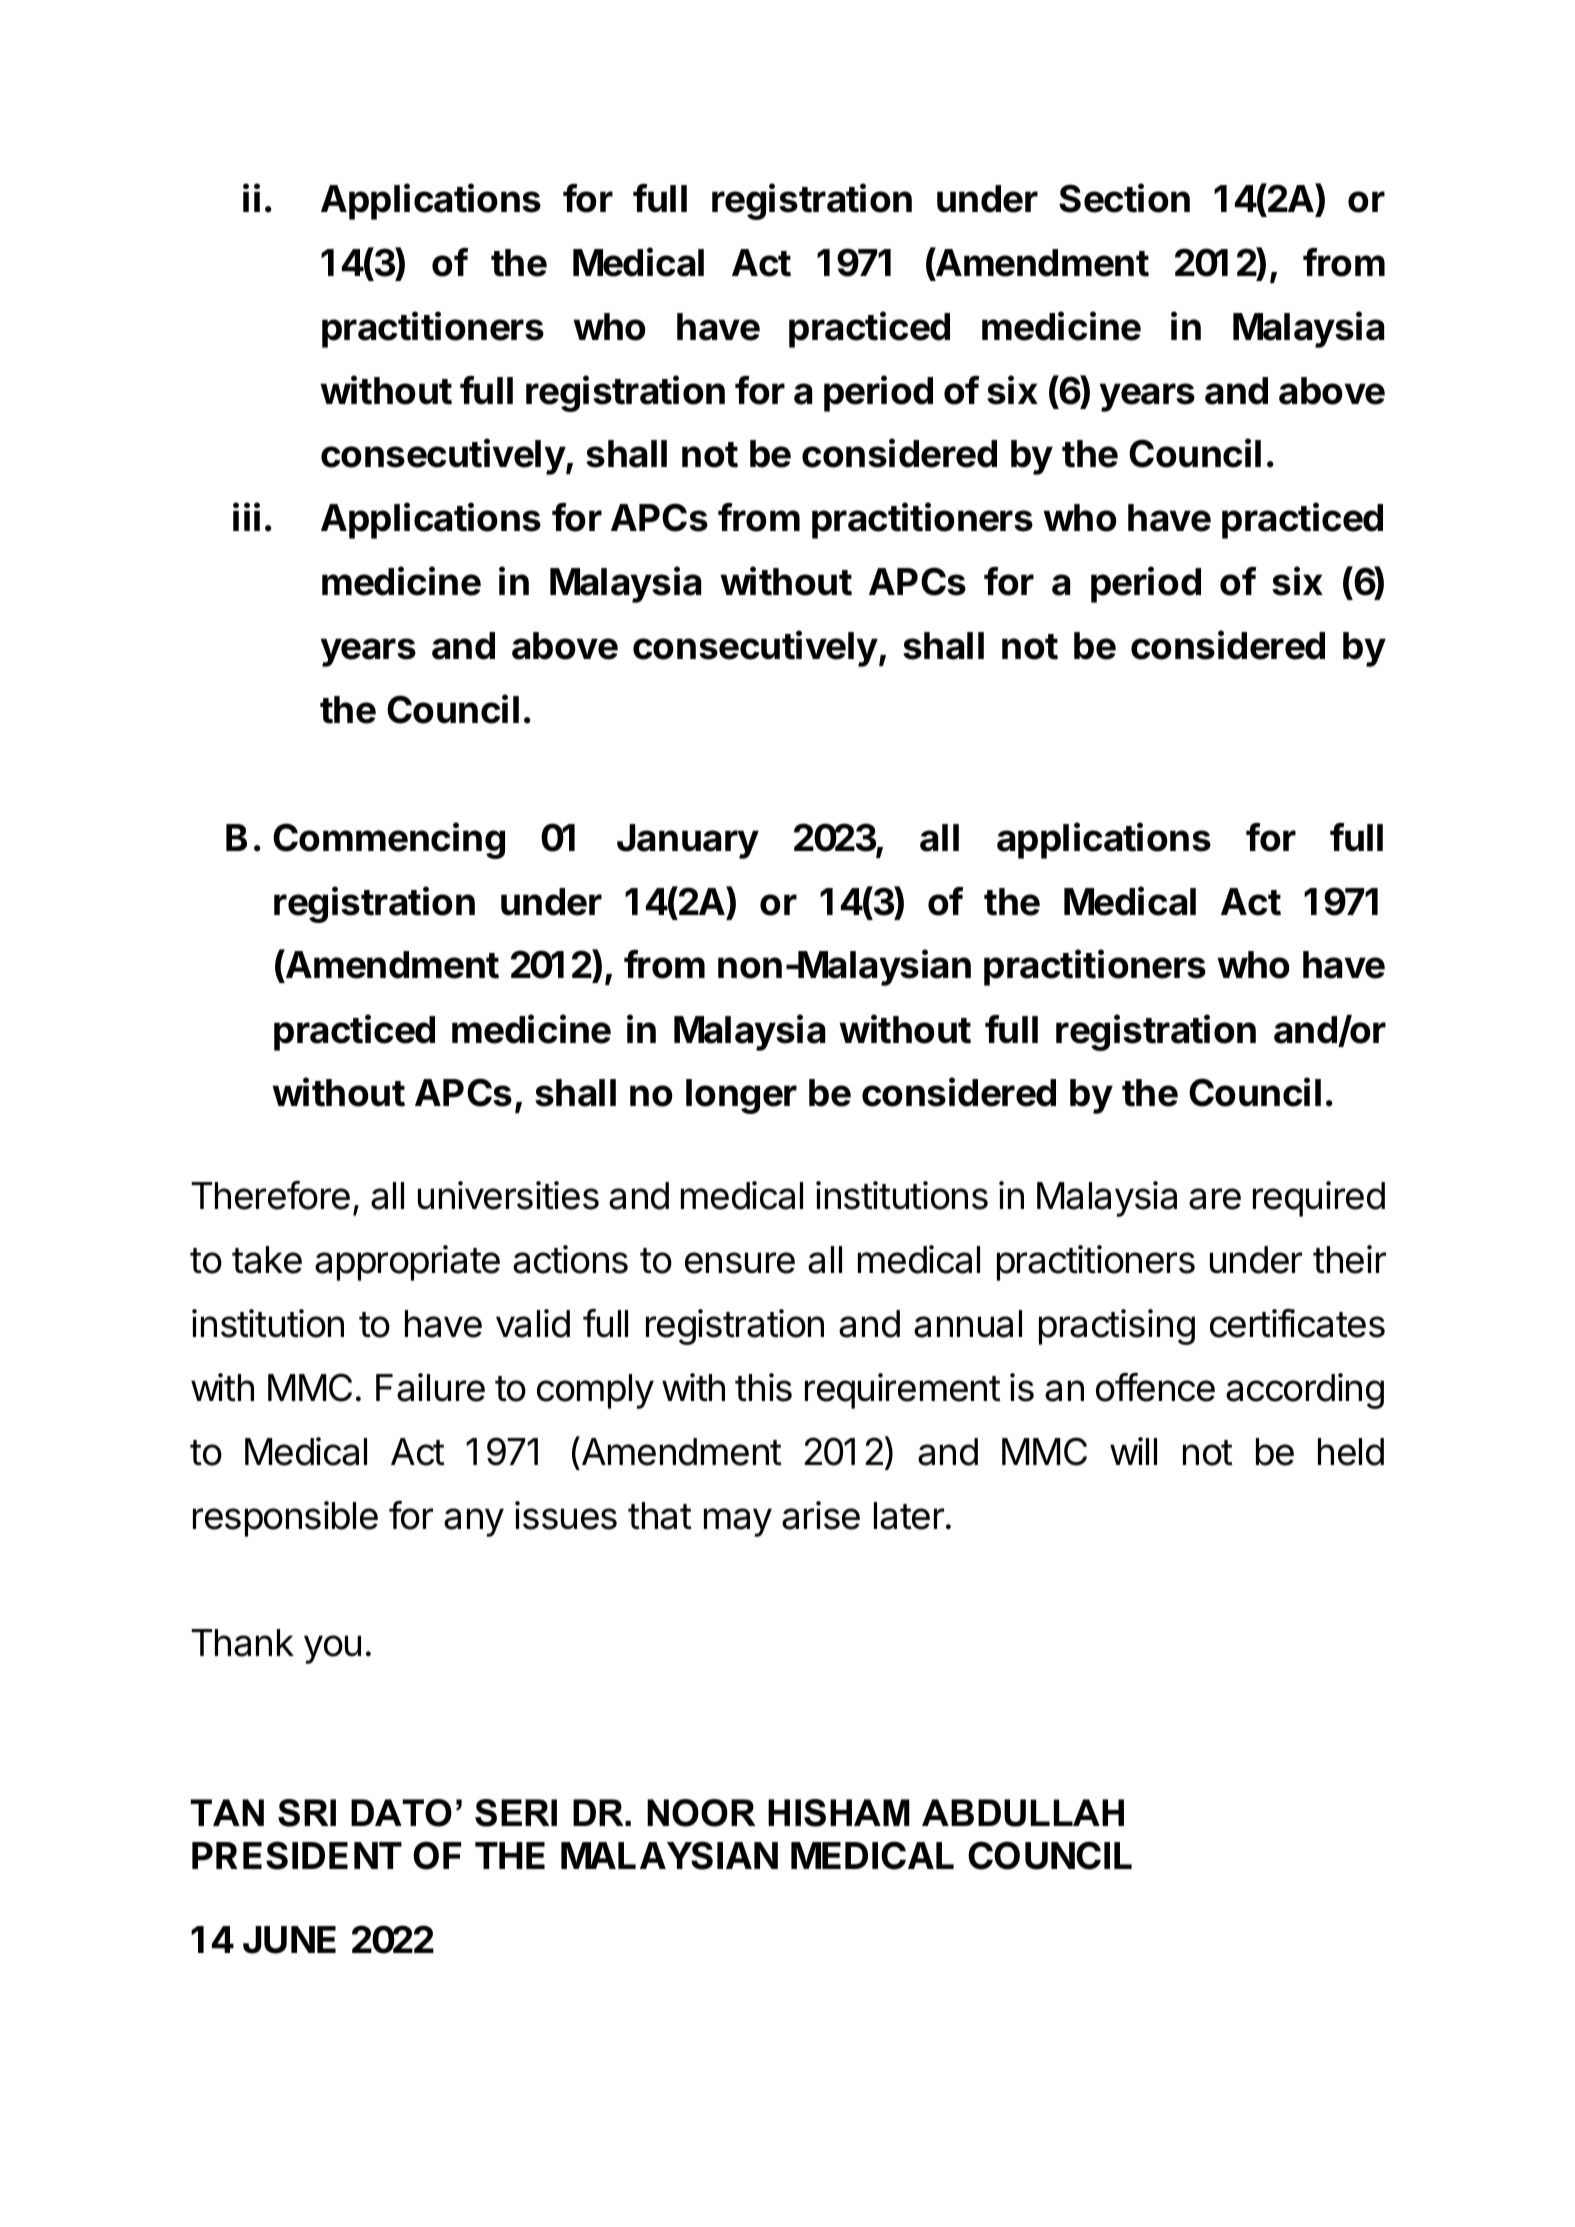 Image resolution: width=1575 pixels, height=2227 pixels. Describe the element at coordinates (1215, 1199) in the image. I see `are` at that location.
